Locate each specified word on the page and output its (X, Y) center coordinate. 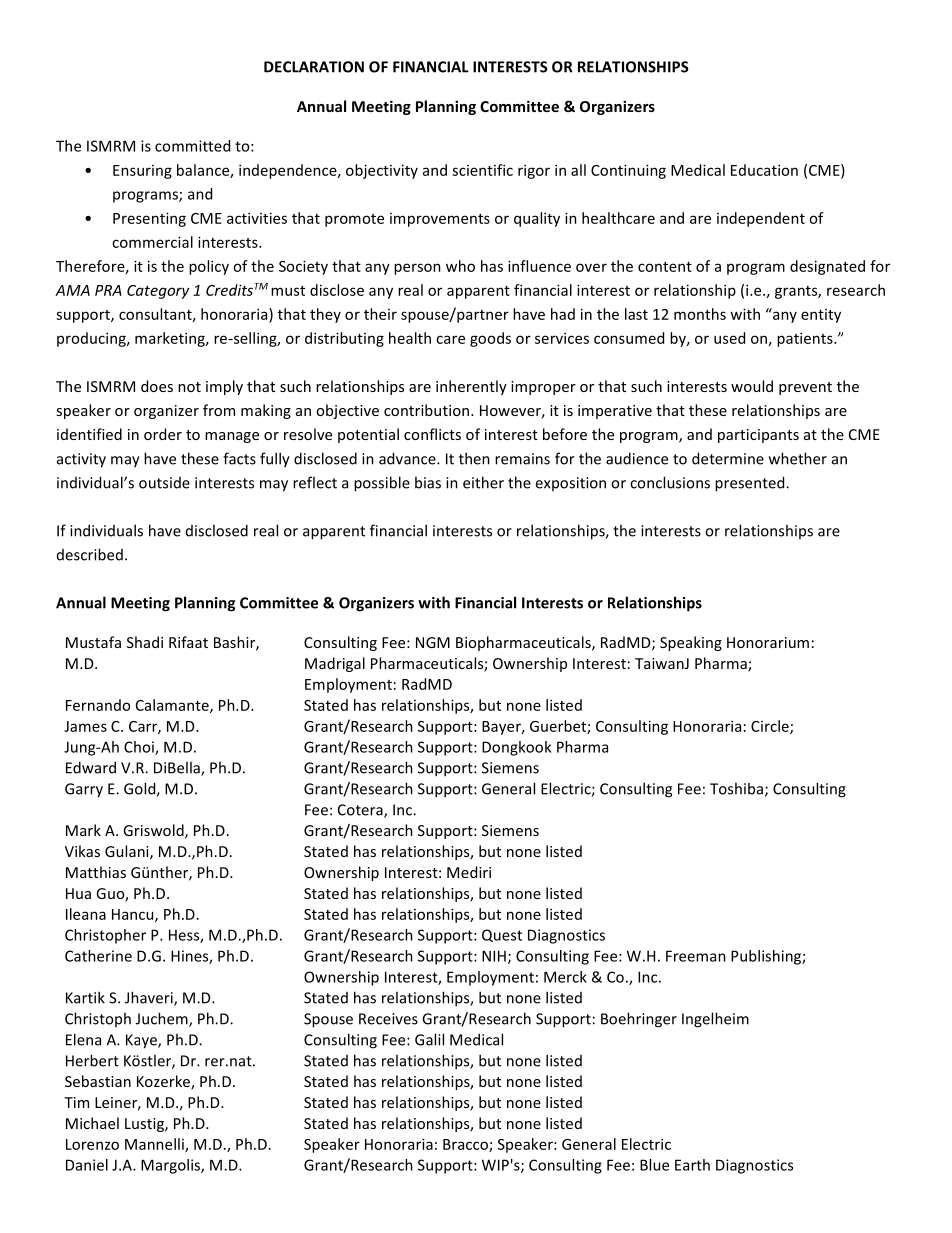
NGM (433, 642)
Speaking (691, 643)
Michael (92, 1123)
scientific (482, 170)
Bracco (466, 1145)
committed (192, 146)
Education (764, 170)
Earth (692, 1165)
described (90, 554)
